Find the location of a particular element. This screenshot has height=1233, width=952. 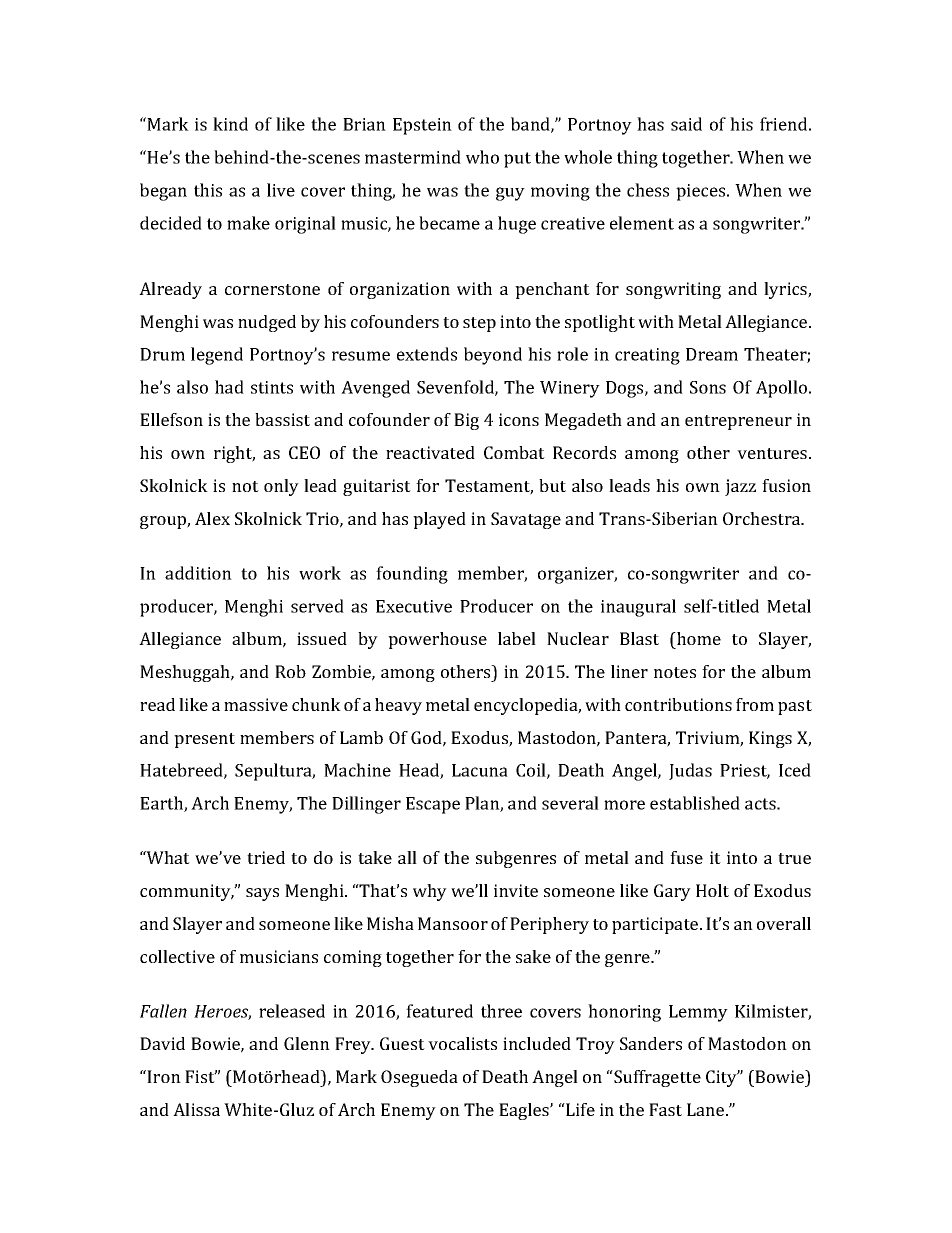

Lane is located at coordinates (707, 1109).
